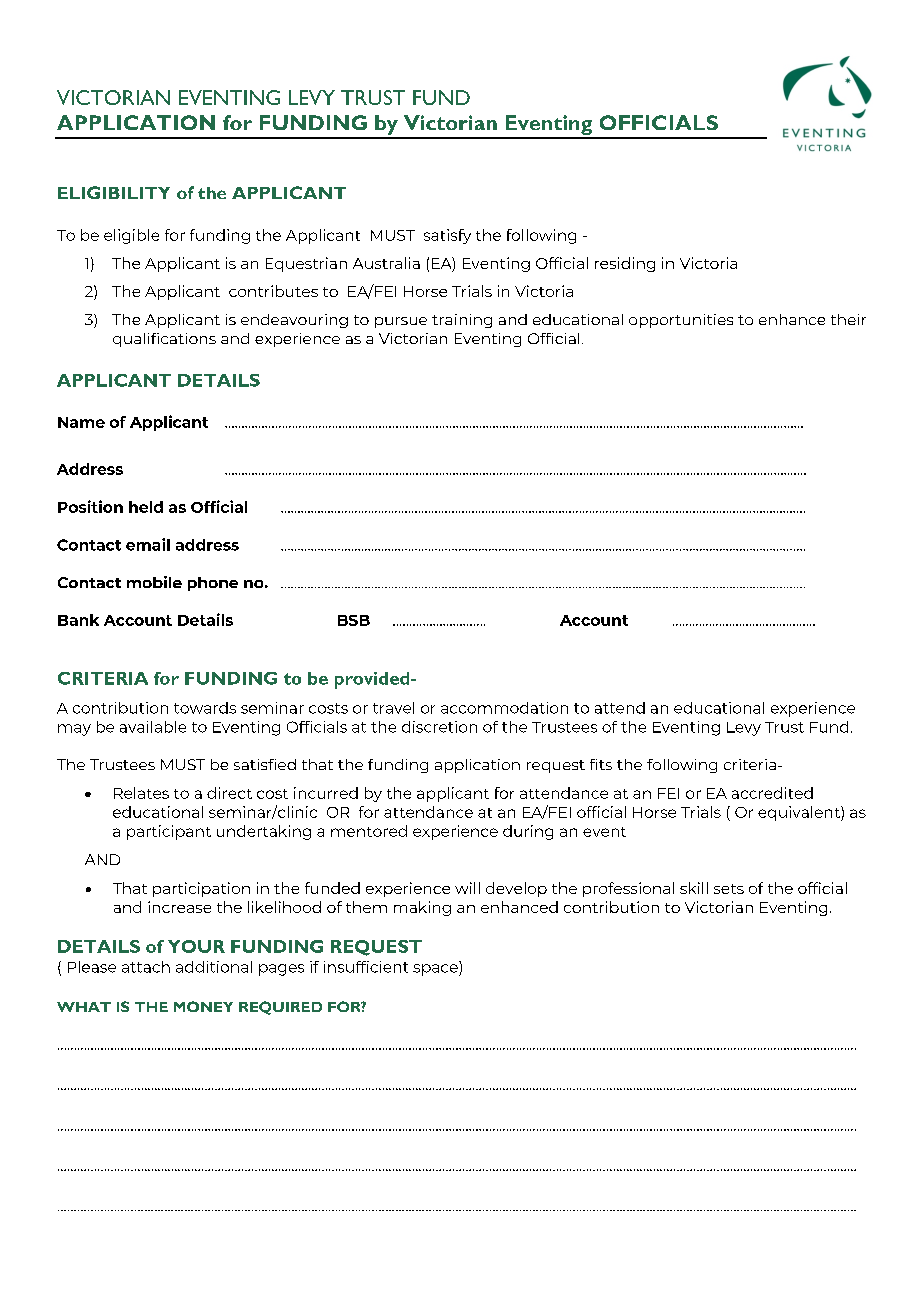 The height and width of the screenshot is (1308, 924). I want to click on satisfy, so click(447, 236).
